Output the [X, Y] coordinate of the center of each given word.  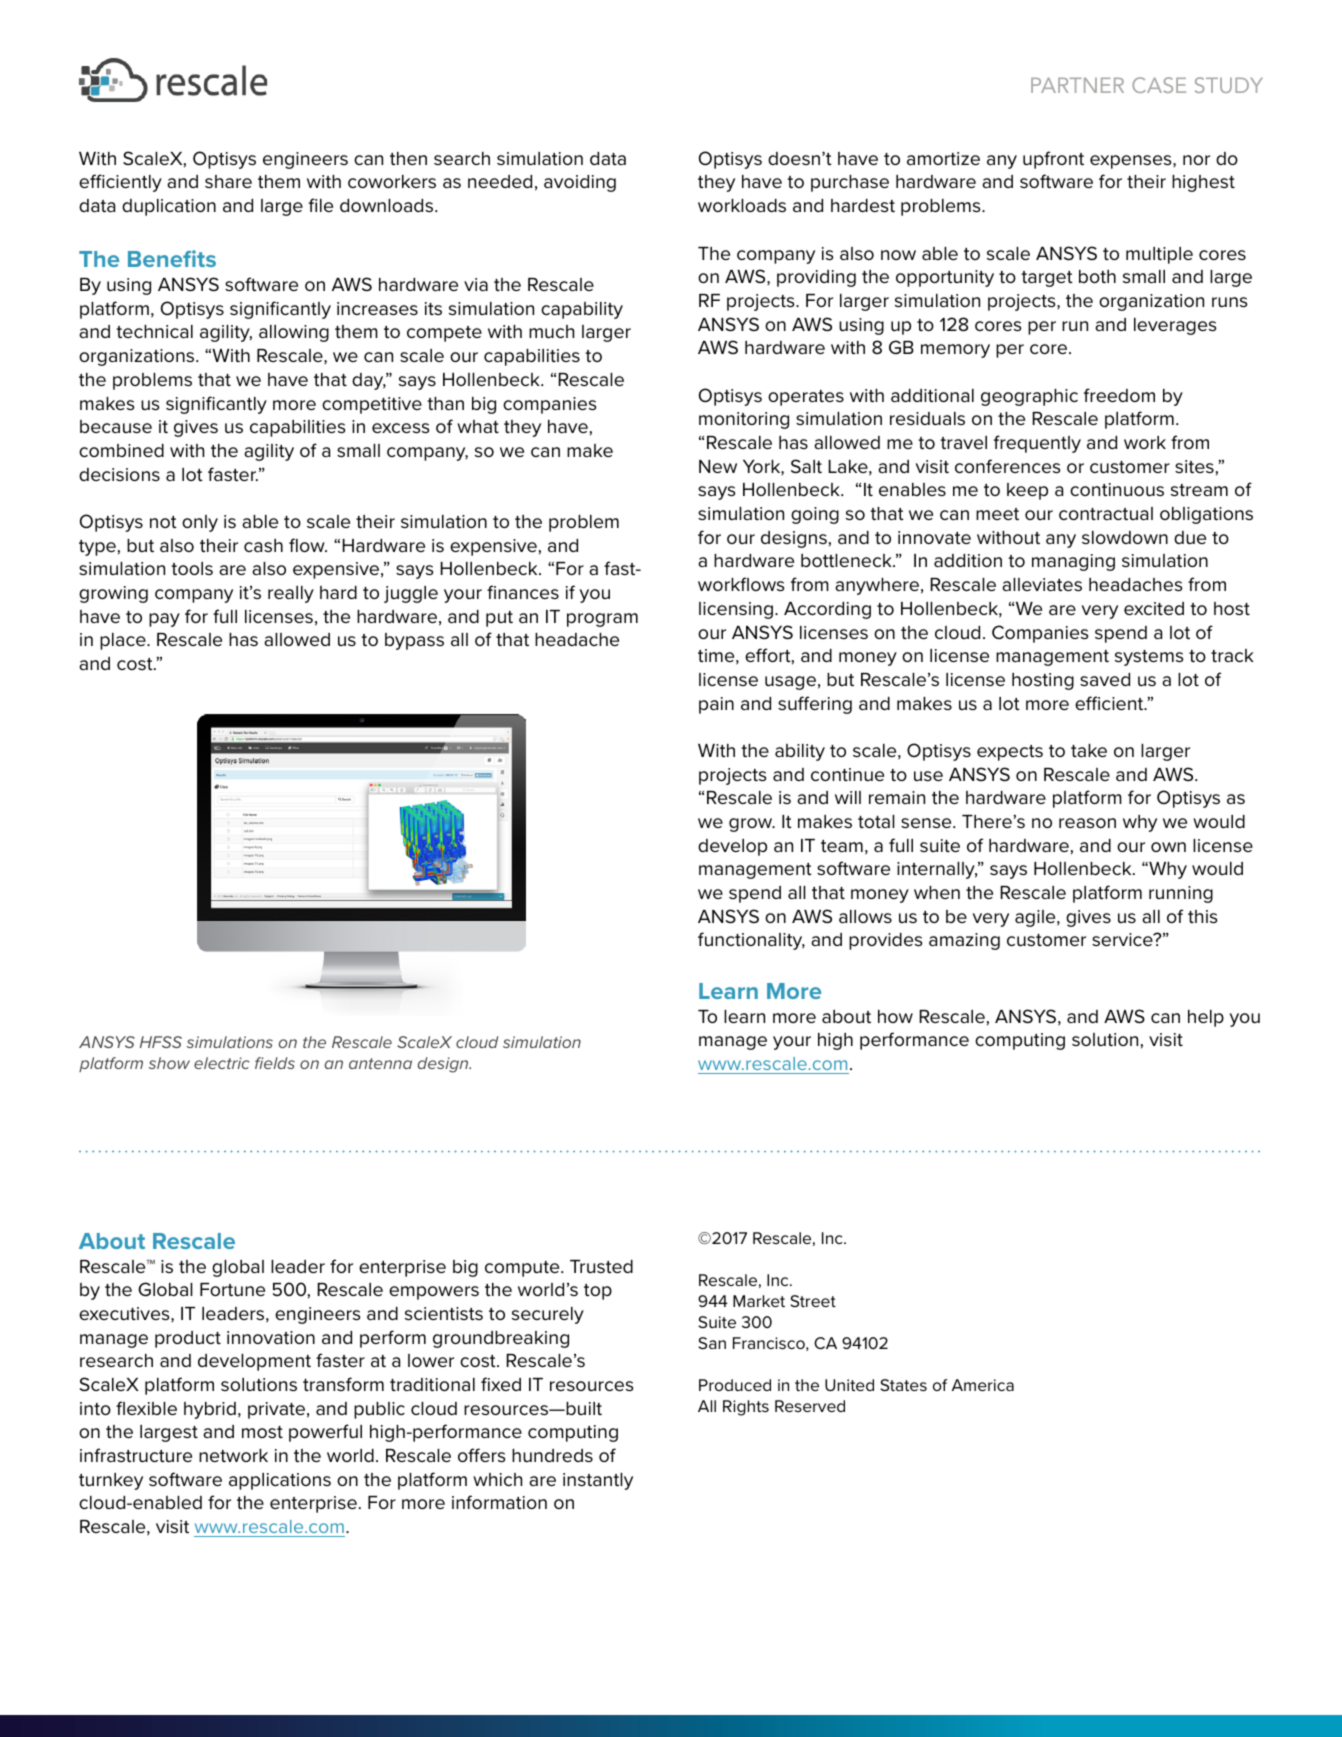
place [124, 641]
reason [1087, 823]
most [262, 1432]
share [228, 181]
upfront [1053, 160]
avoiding [580, 183]
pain [716, 705]
